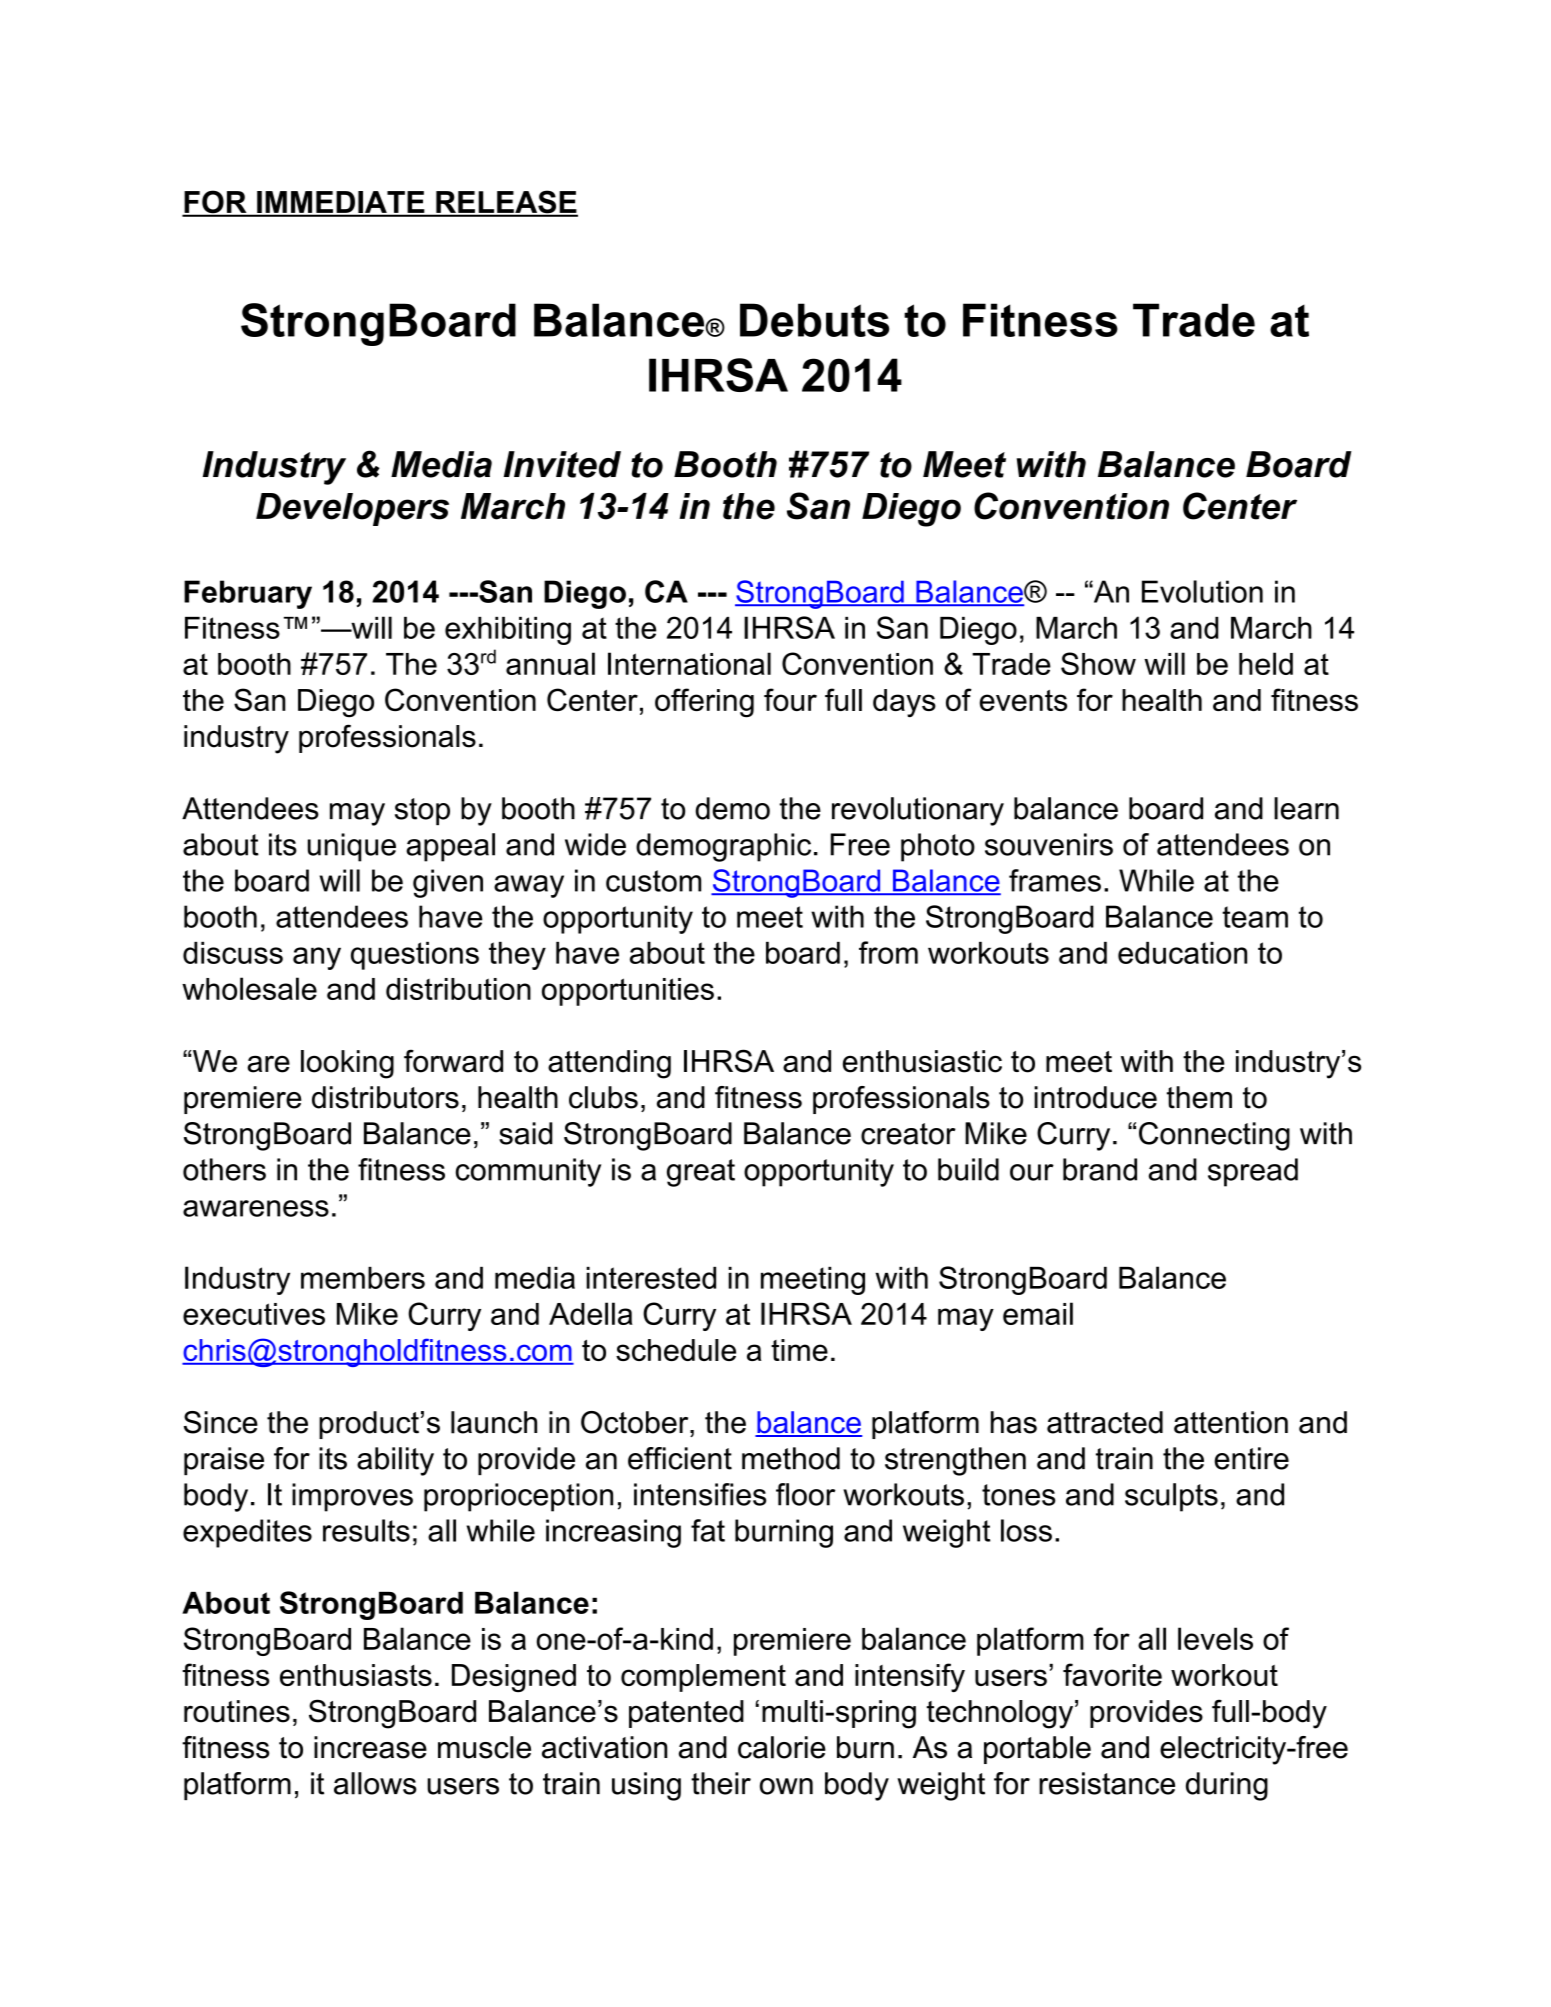 The height and width of the document is (2007, 1551). Describe the element at coordinates (782, 1747) in the document. I see `calorie` at that location.
